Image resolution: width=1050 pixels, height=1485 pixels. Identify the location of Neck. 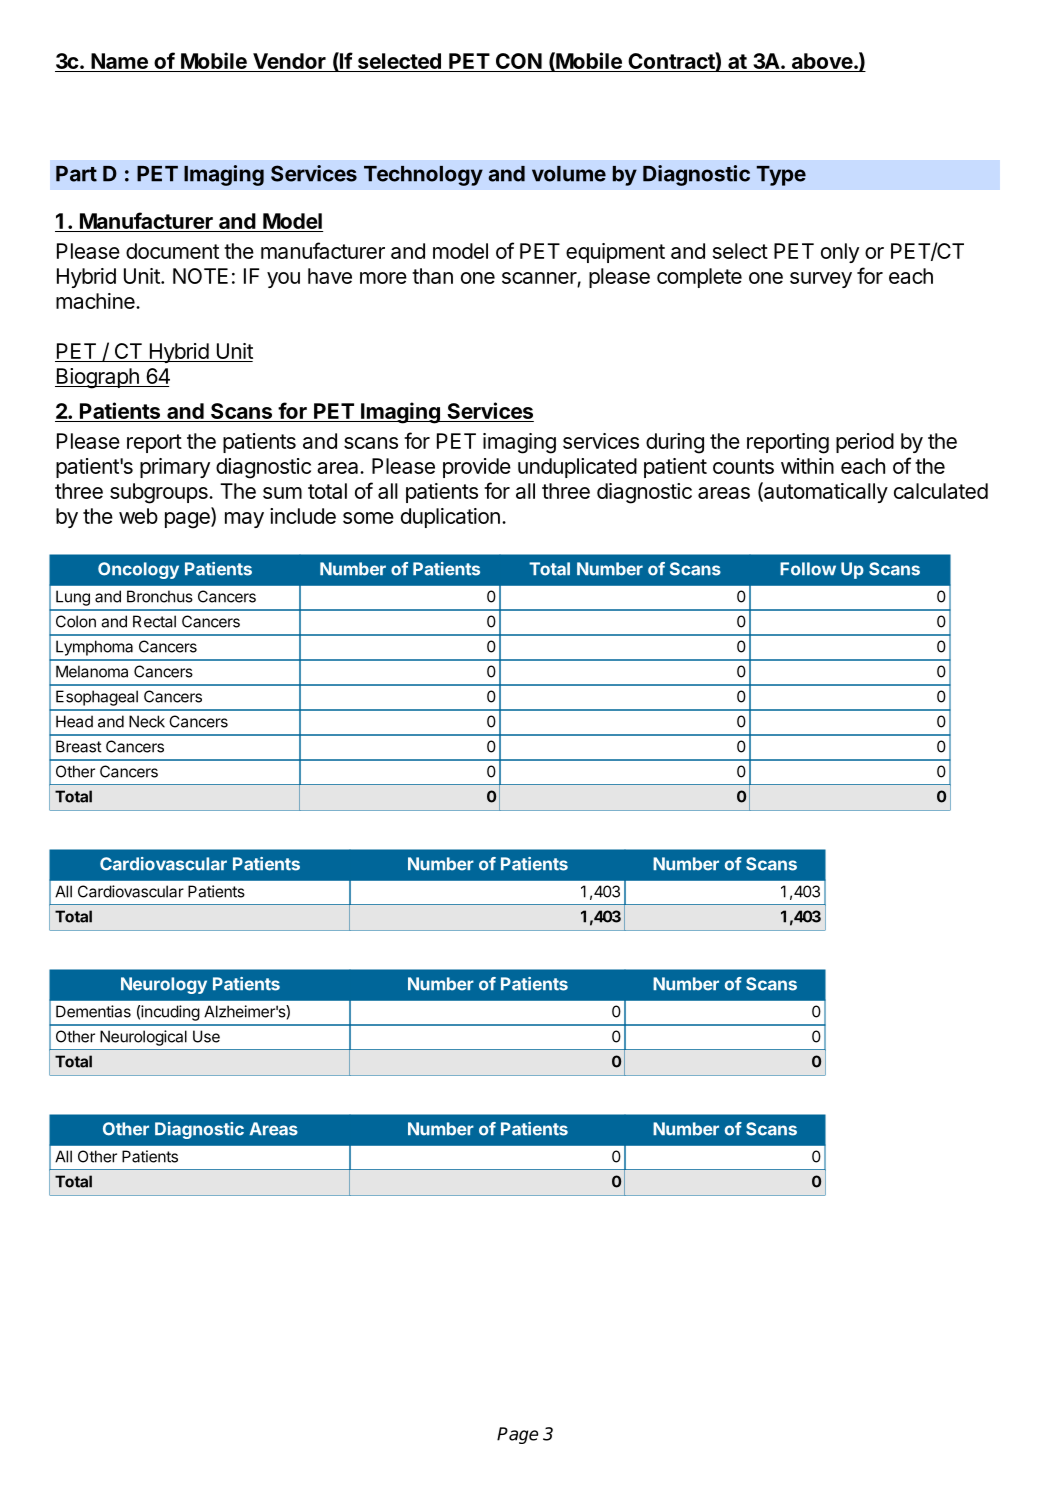
(147, 721).
